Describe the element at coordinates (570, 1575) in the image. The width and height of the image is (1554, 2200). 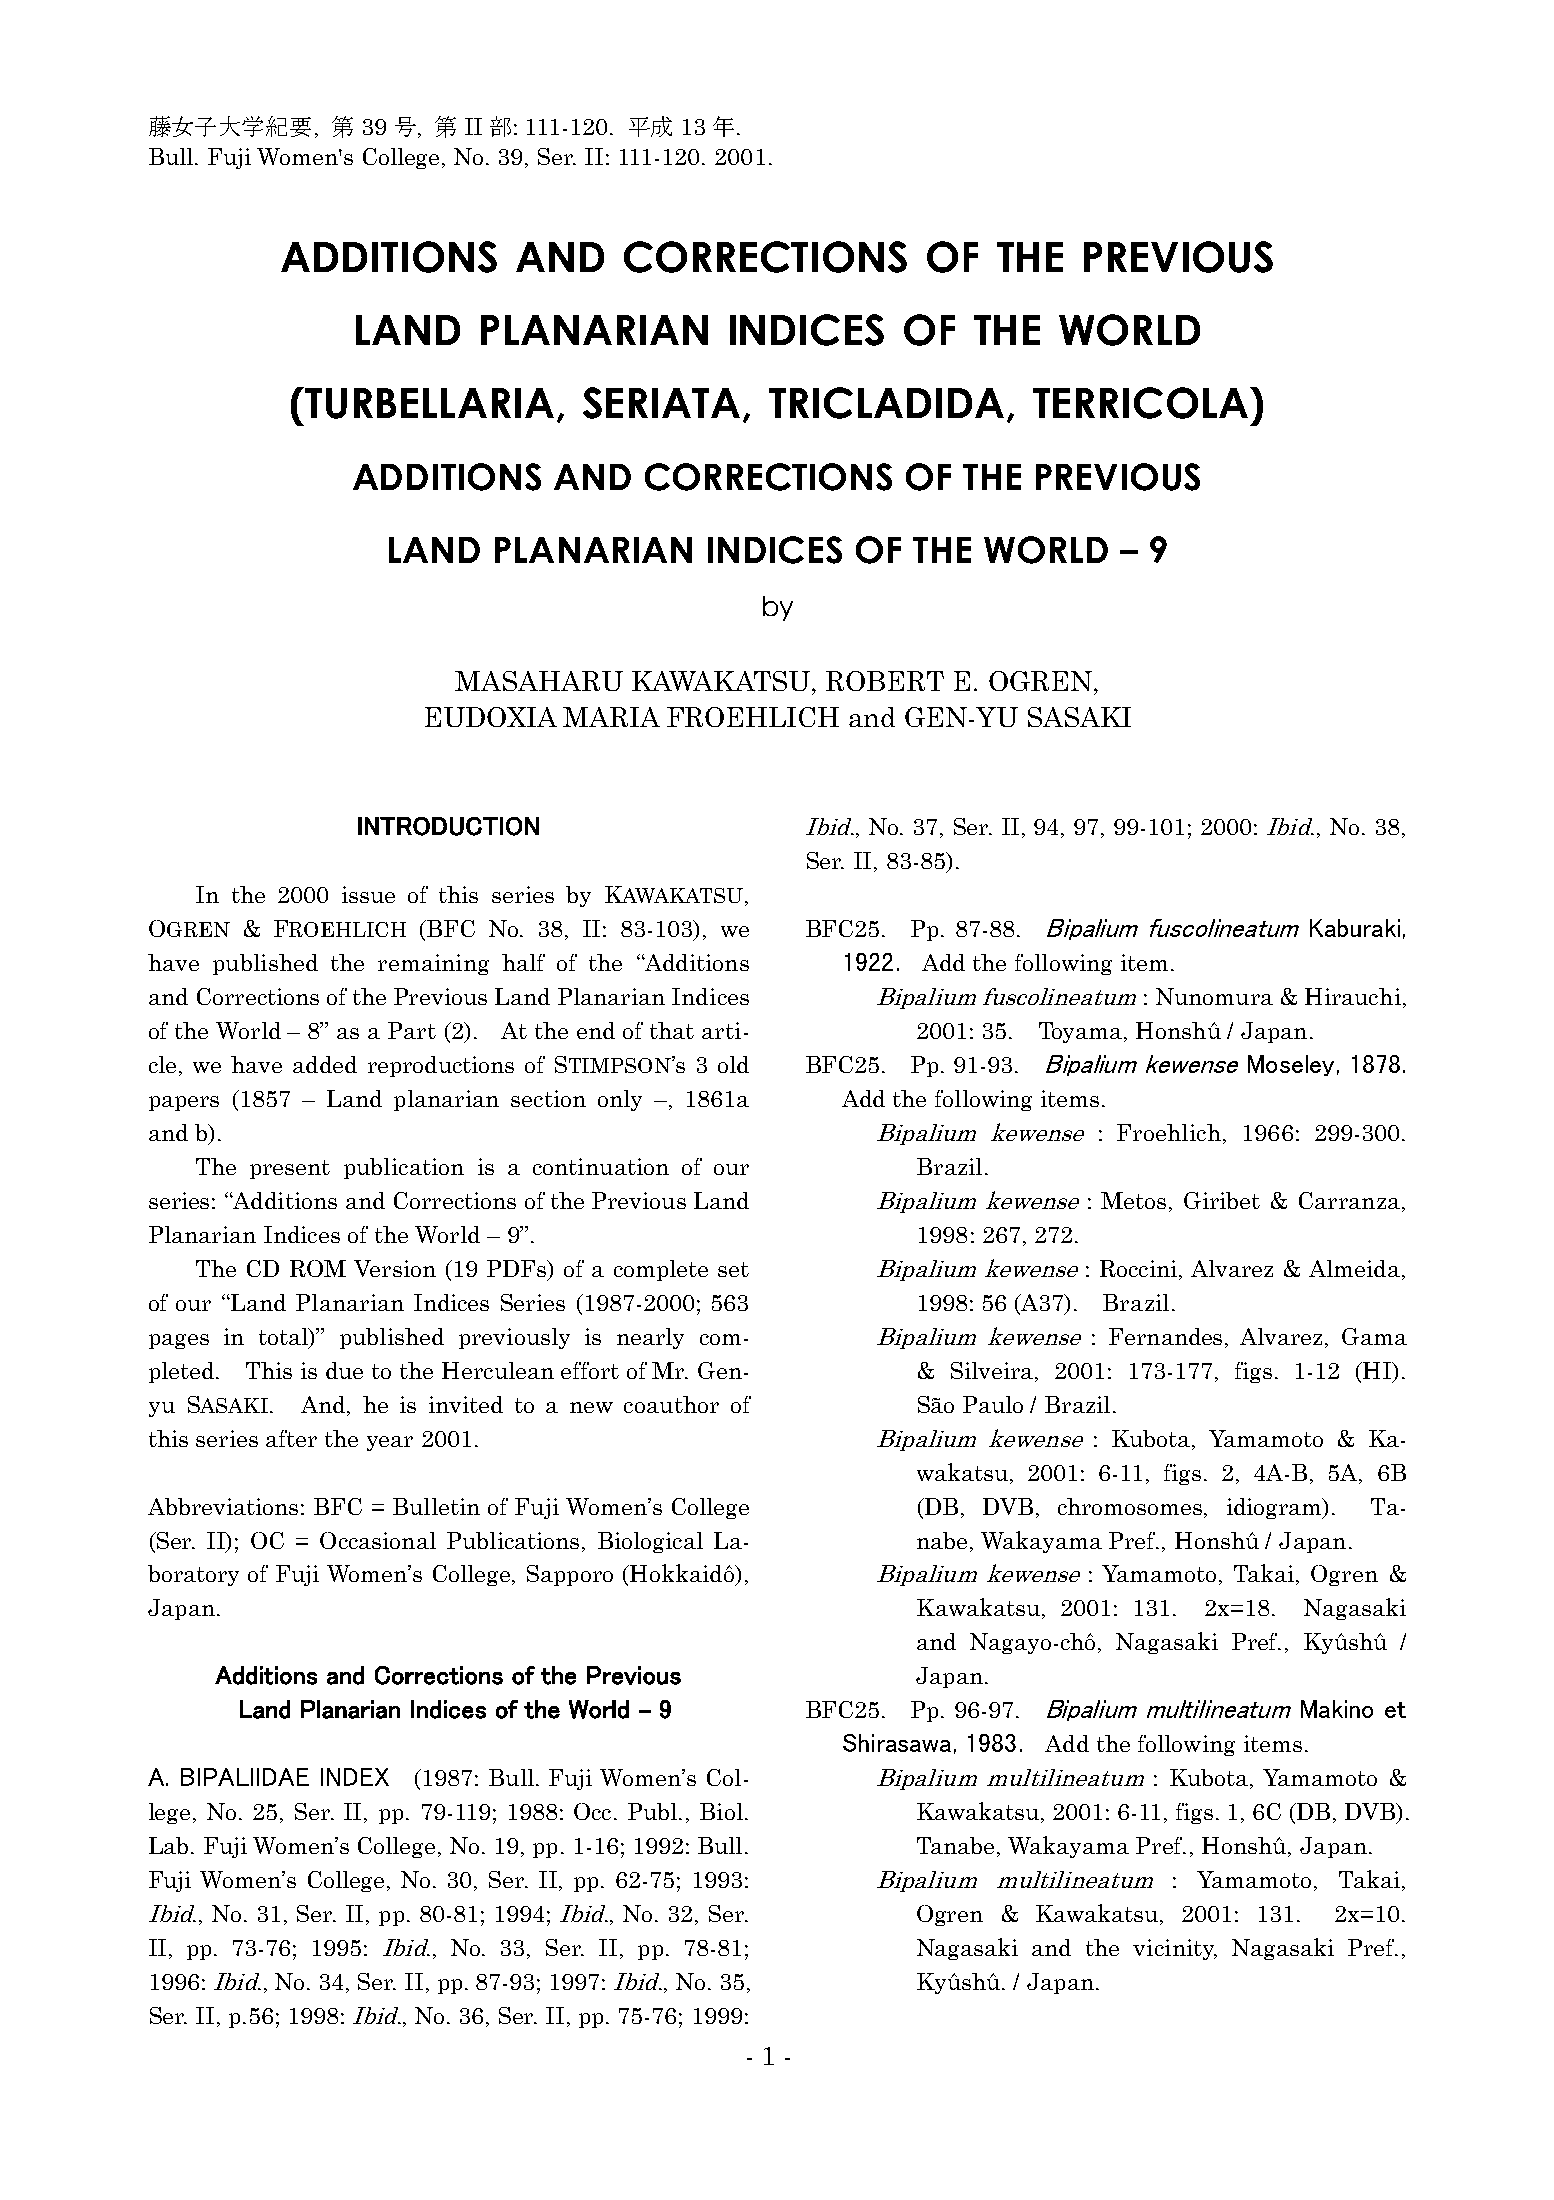
I see `Sapporo` at that location.
